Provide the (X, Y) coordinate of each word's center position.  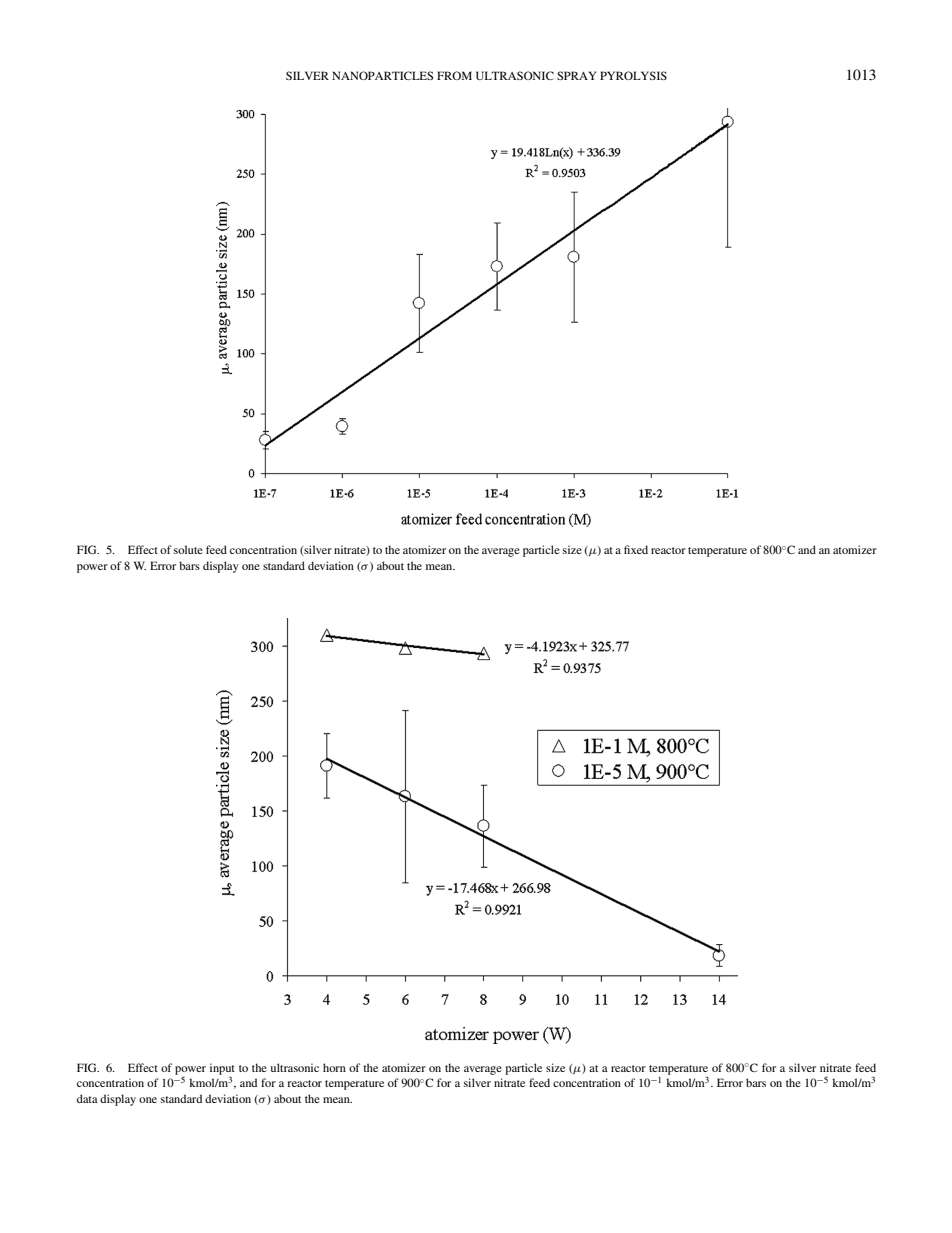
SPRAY (576, 75)
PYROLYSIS (633, 75)
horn (334, 1067)
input (222, 1070)
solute (188, 549)
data (87, 1098)
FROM (454, 75)
